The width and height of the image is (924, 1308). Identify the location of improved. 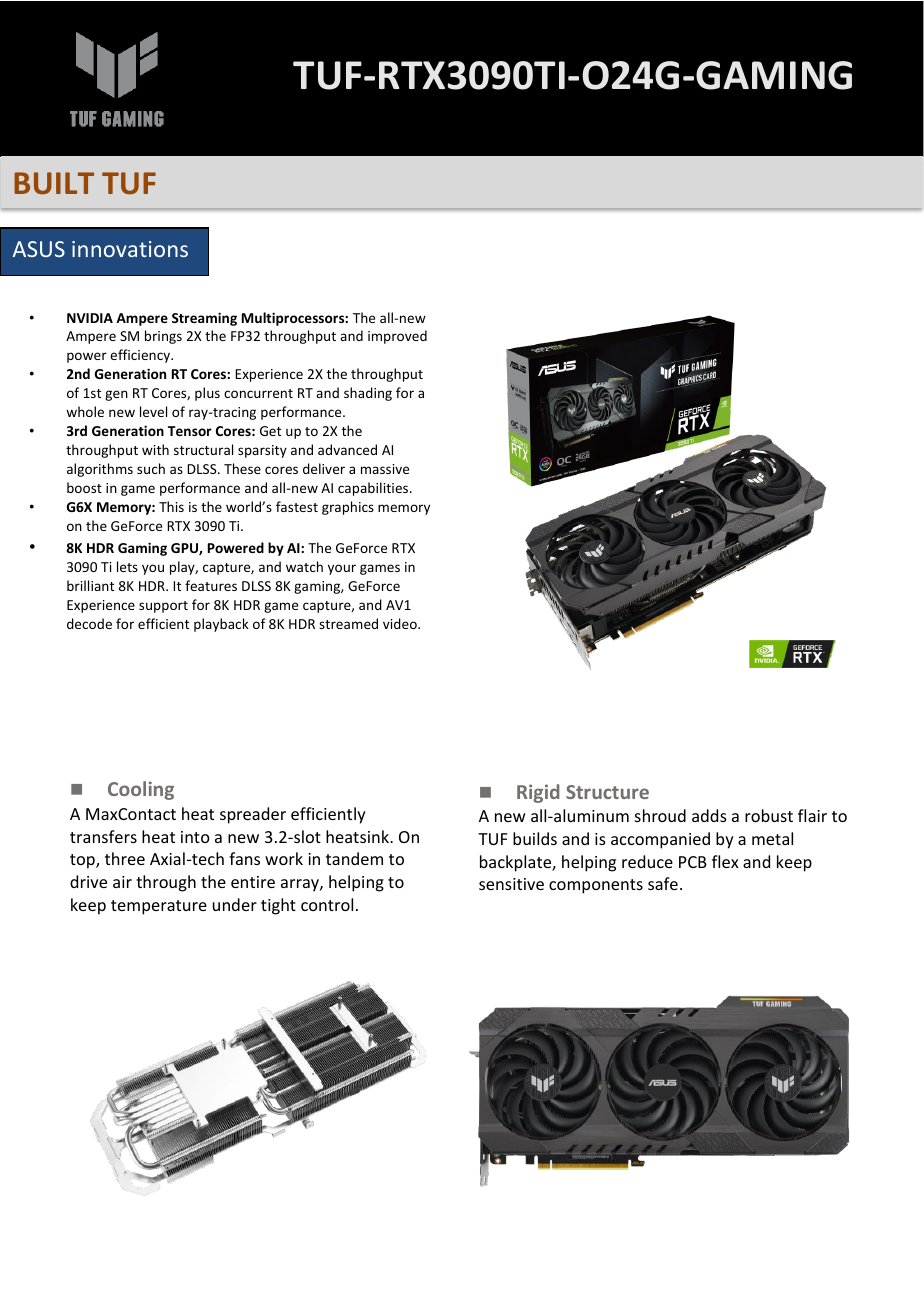
(397, 337).
